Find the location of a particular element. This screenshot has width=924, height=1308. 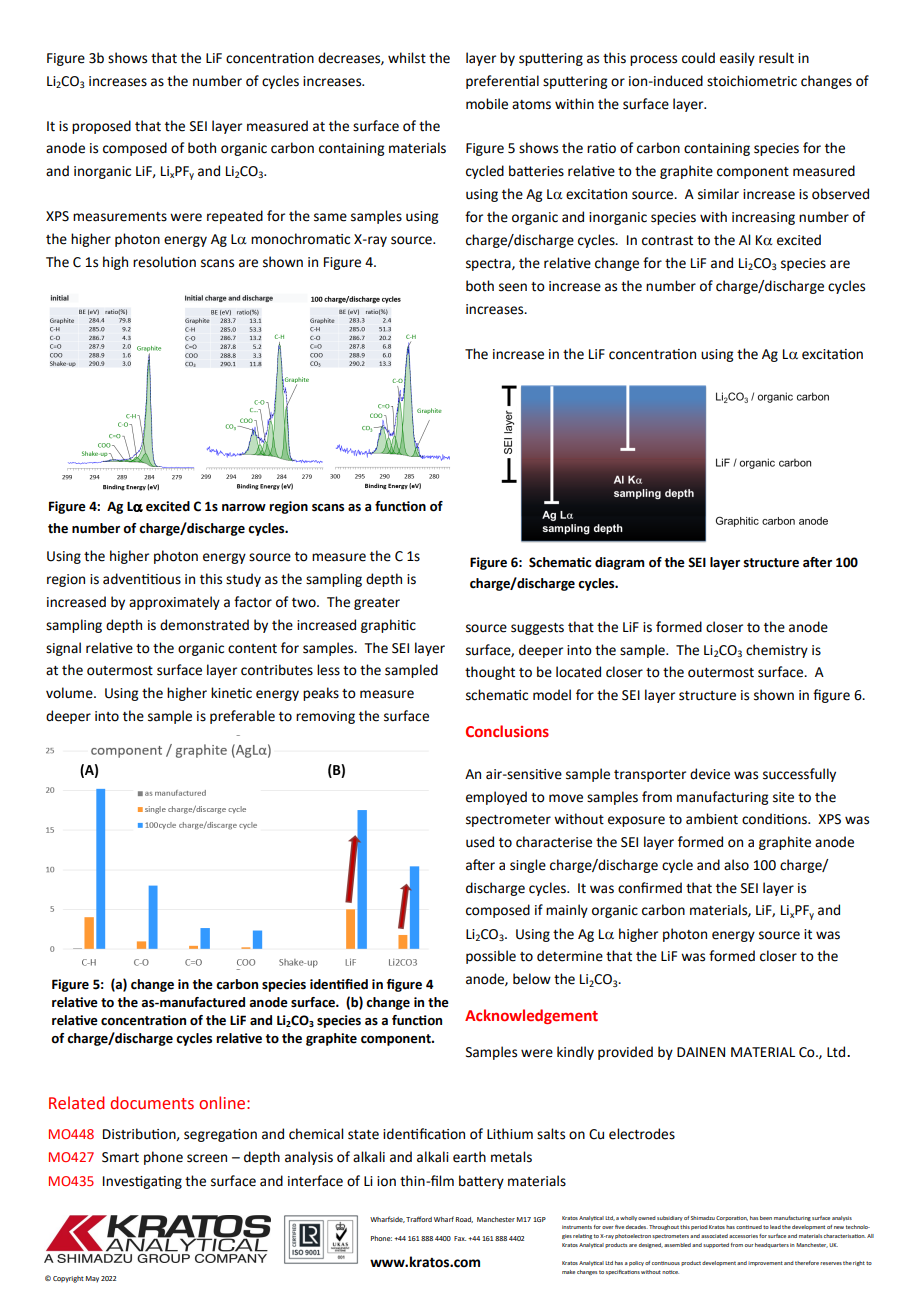

seen is located at coordinates (513, 287).
